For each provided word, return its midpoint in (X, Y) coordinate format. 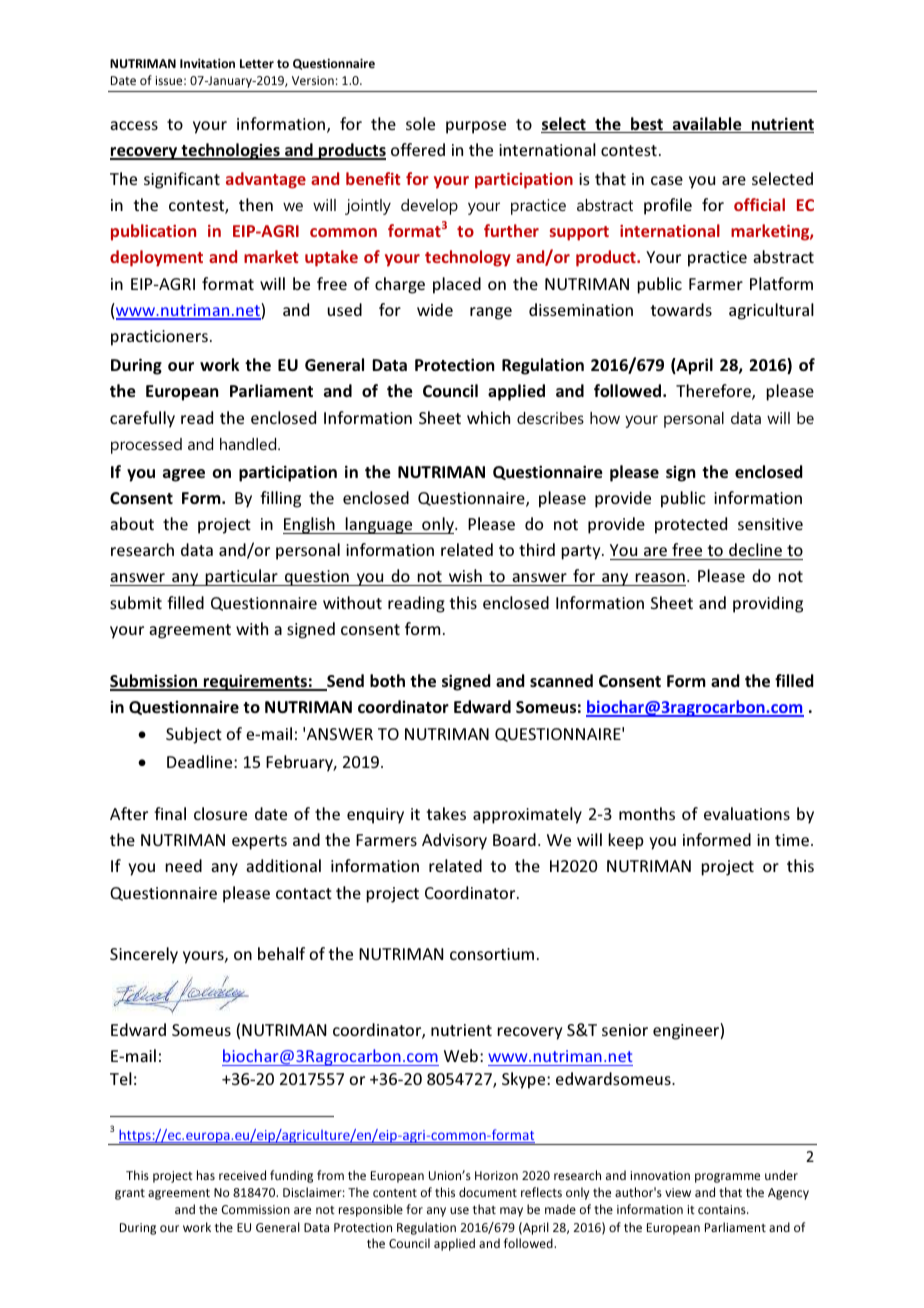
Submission (154, 682)
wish (465, 577)
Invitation (207, 63)
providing (768, 604)
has (206, 1175)
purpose (476, 127)
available (707, 125)
